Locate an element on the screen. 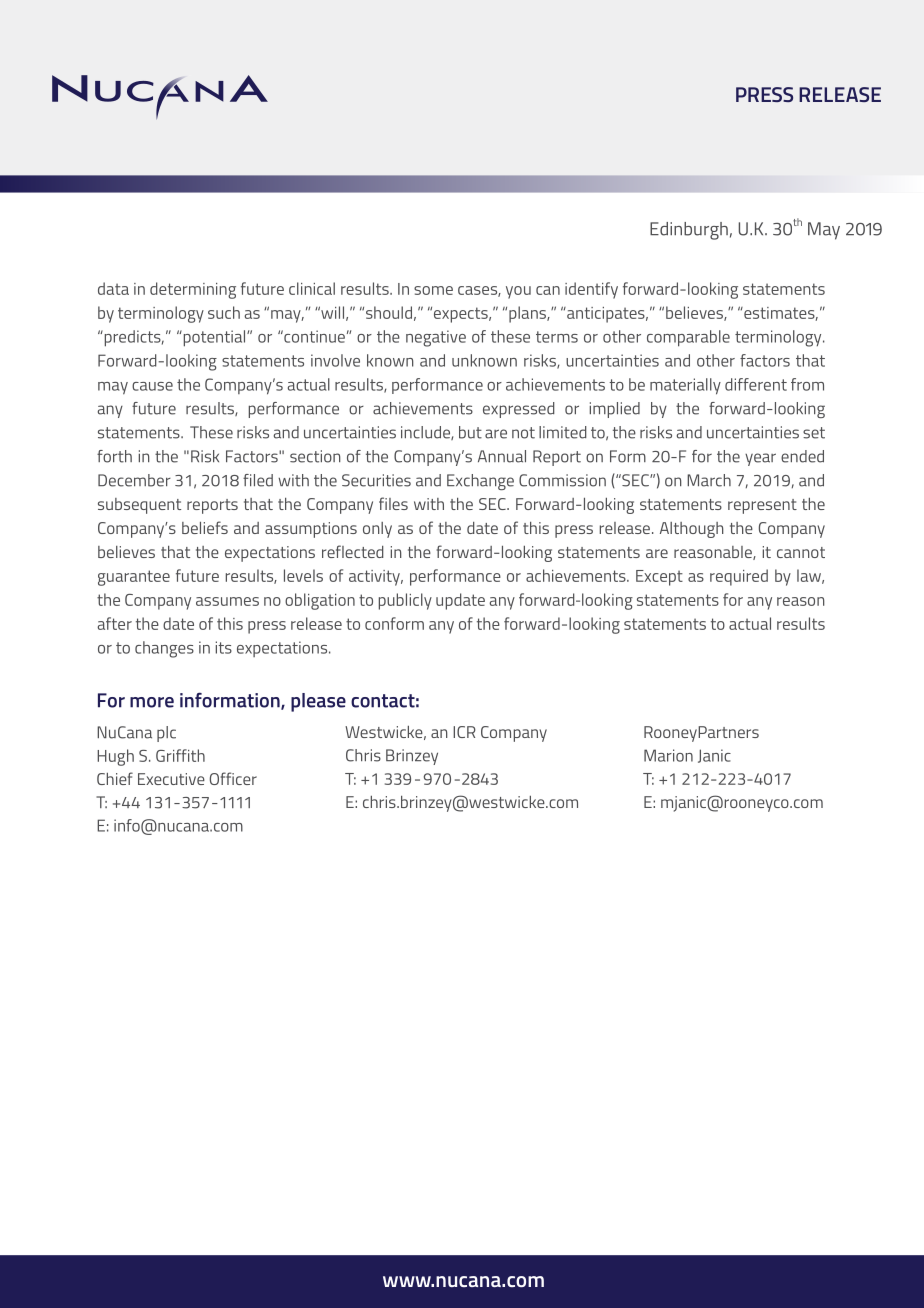  Griffith is located at coordinates (180, 755).
